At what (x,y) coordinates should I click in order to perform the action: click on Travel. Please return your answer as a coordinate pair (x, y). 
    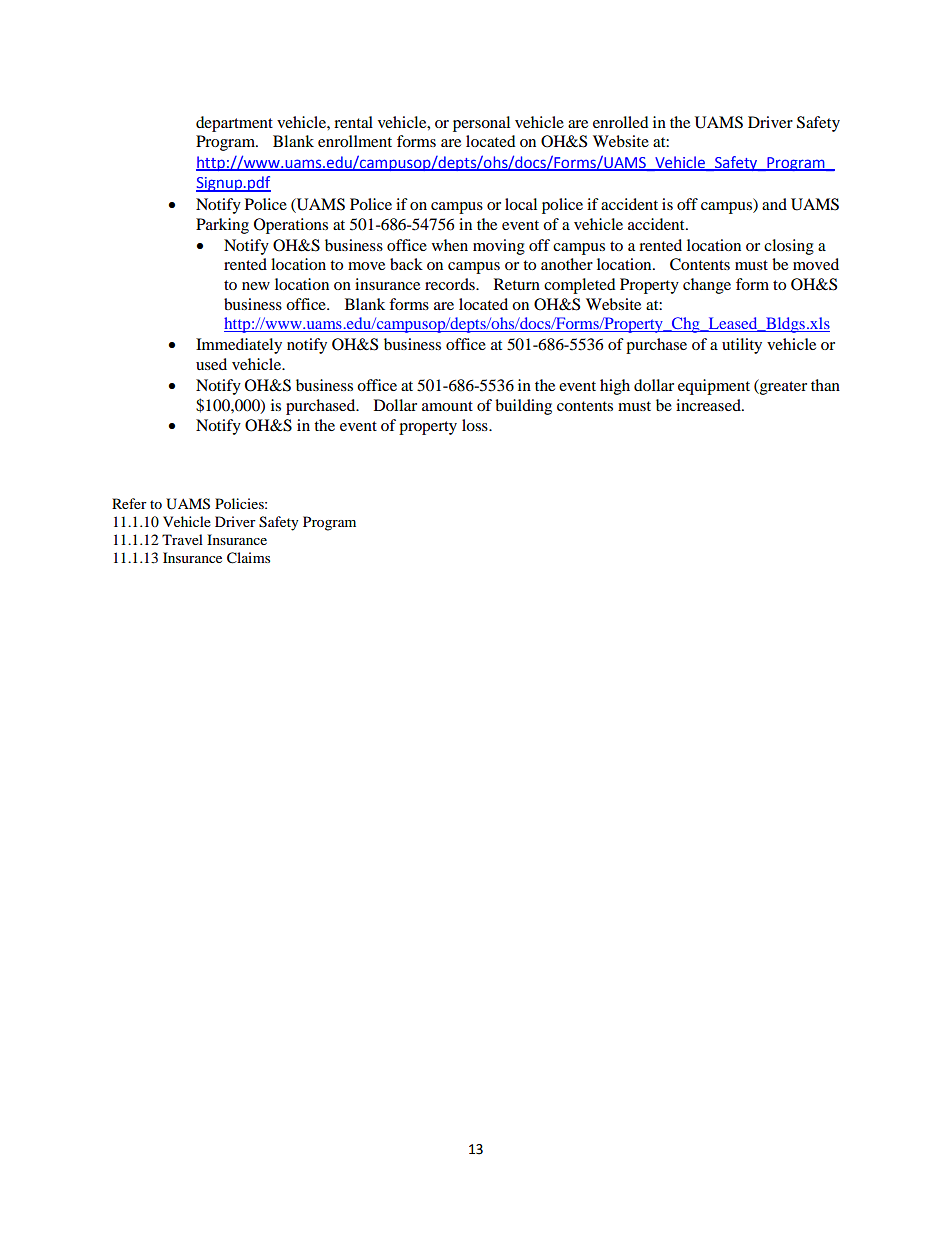
    Looking at the image, I should click on (182, 539).
